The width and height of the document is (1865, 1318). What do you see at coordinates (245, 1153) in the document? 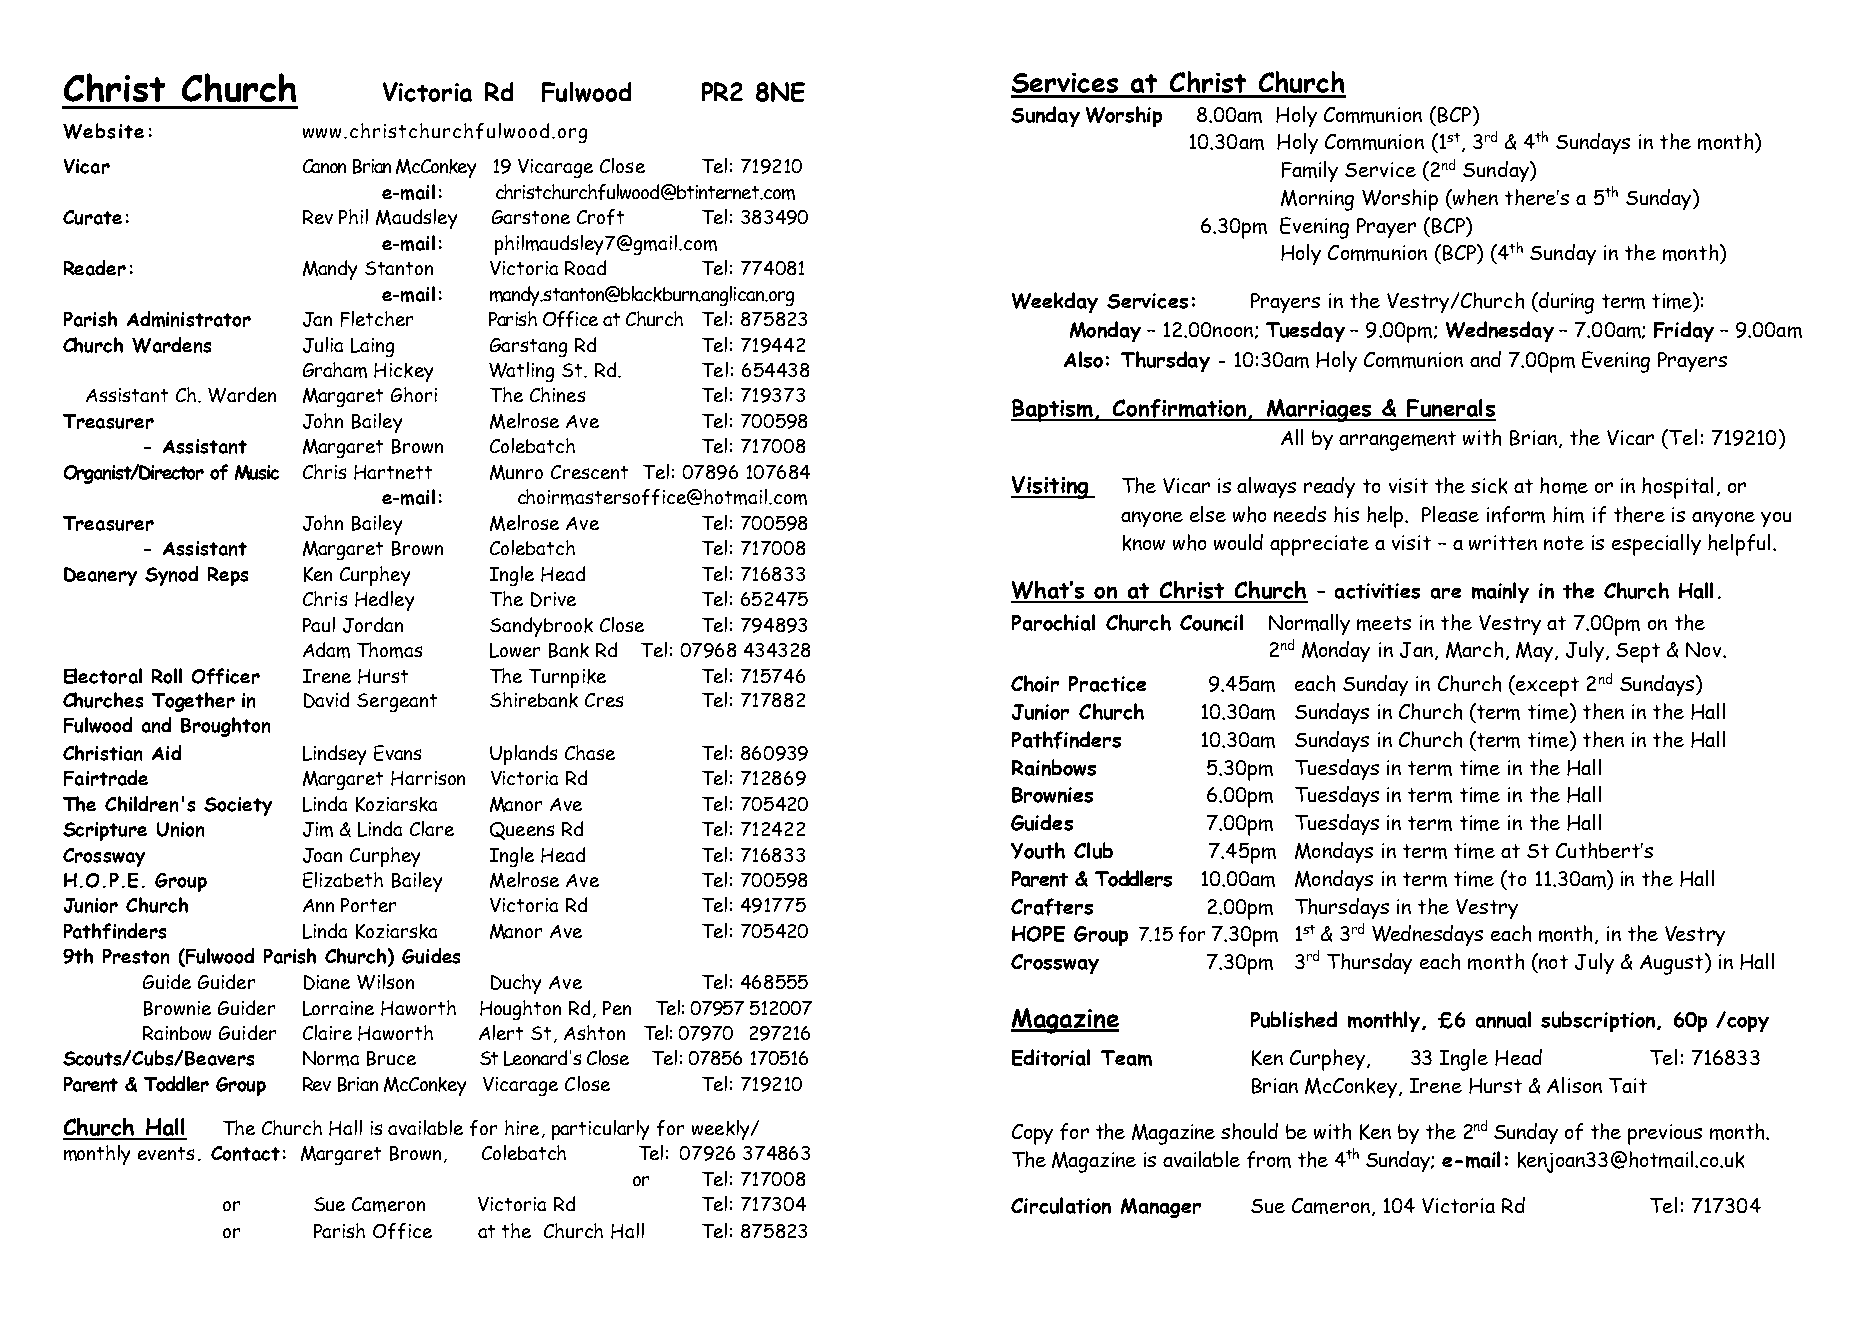
I see `Contact` at bounding box center [245, 1153].
